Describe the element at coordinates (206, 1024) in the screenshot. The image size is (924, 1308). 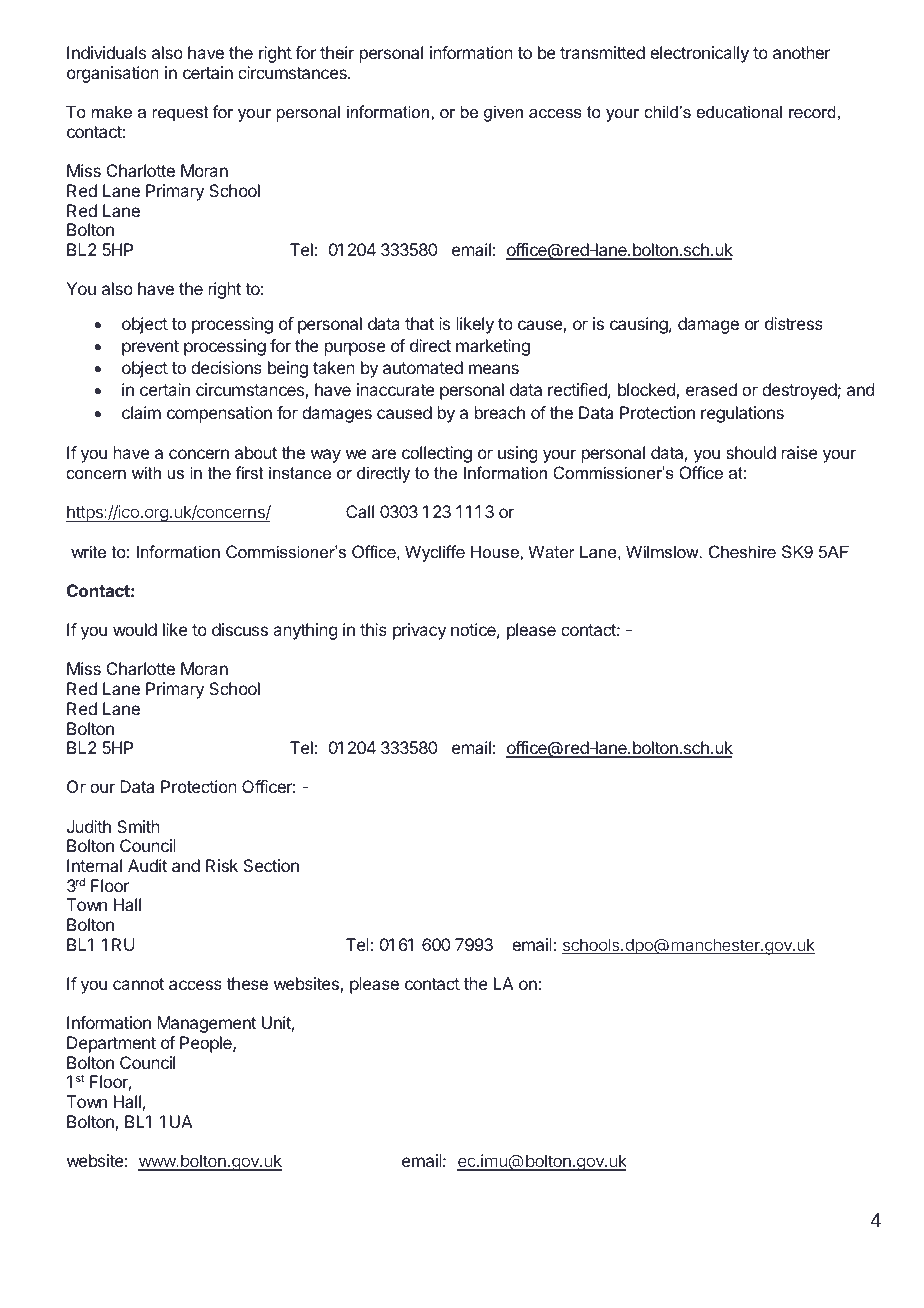
I see `Management` at that location.
